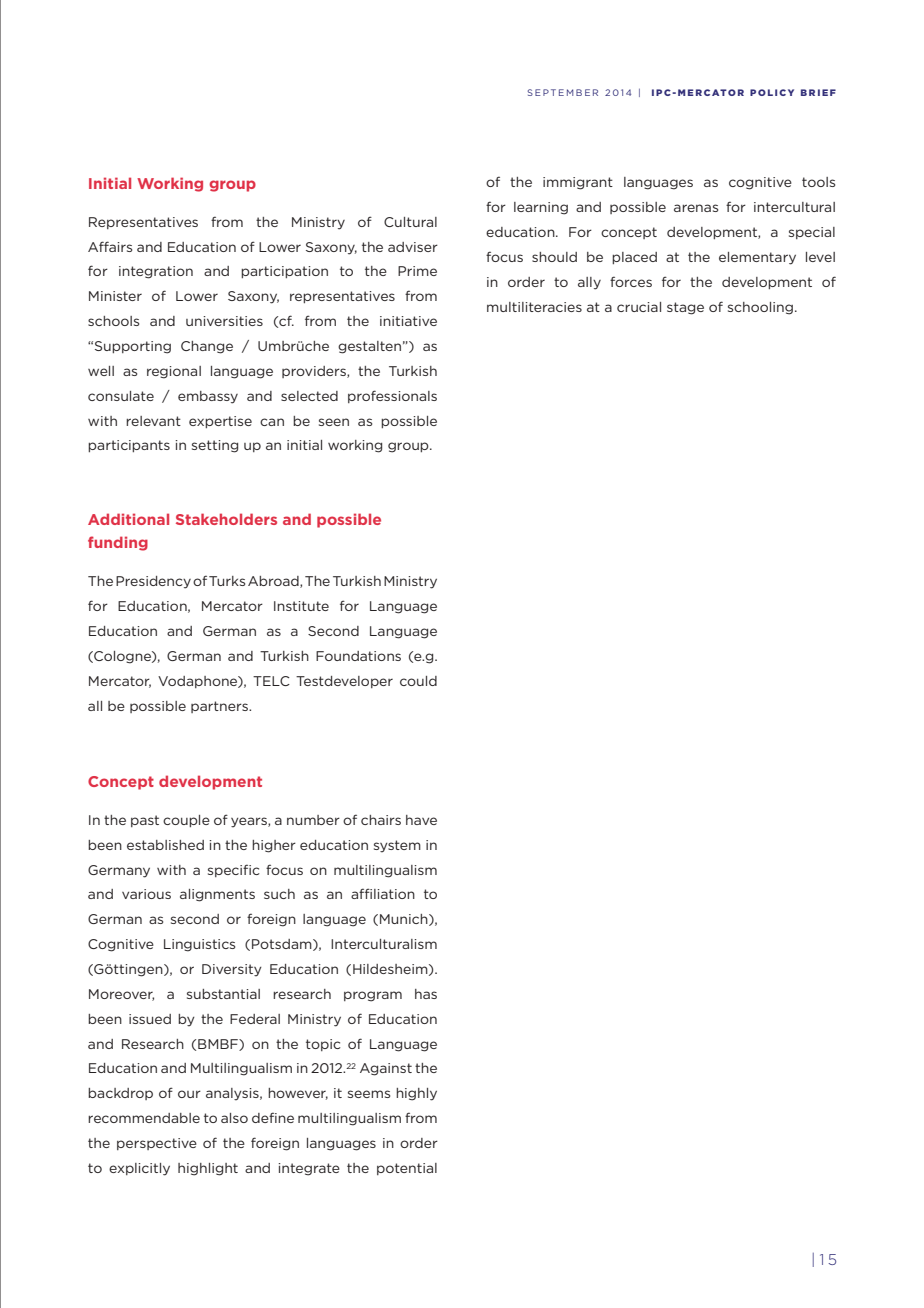 The height and width of the image is (1308, 924). I want to click on could, so click(418, 681).
